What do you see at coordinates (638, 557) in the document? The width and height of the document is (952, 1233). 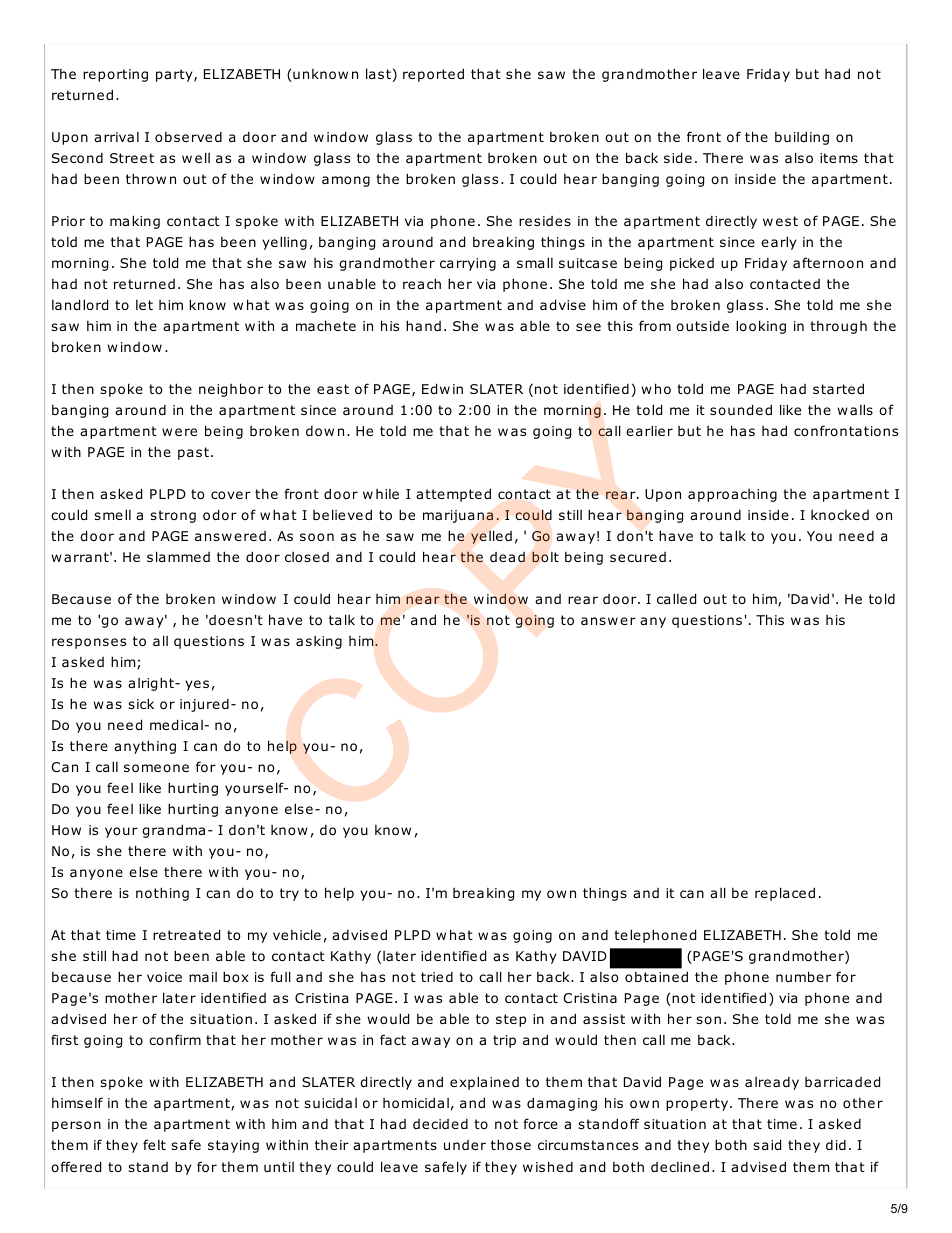 I see `secured` at bounding box center [638, 557].
